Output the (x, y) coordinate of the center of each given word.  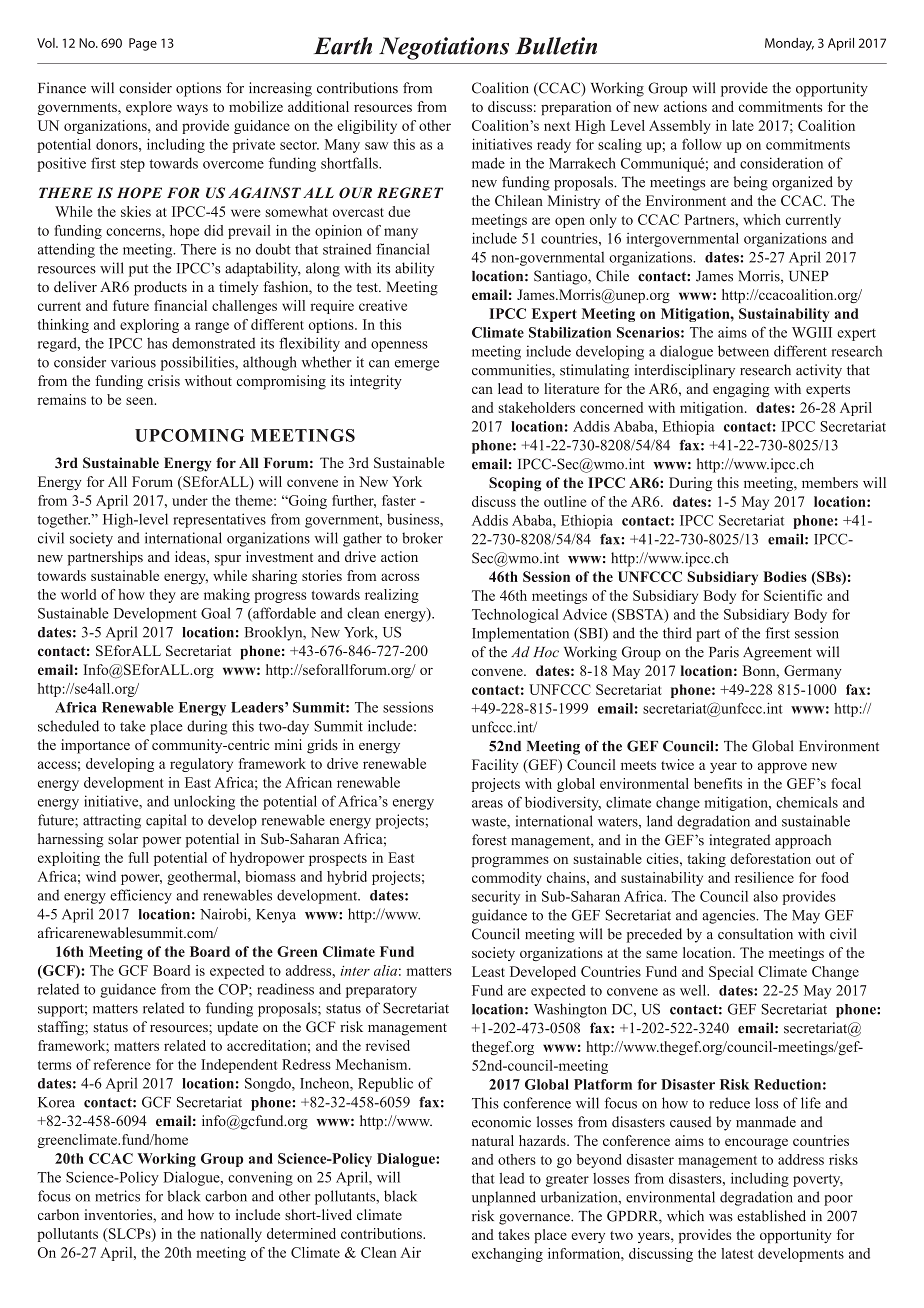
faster (399, 500)
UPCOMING (189, 435)
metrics (117, 1196)
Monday (789, 44)
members (830, 482)
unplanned (504, 1198)
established (771, 1216)
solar (123, 838)
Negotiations (444, 48)
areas (487, 804)
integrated (739, 841)
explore (149, 108)
